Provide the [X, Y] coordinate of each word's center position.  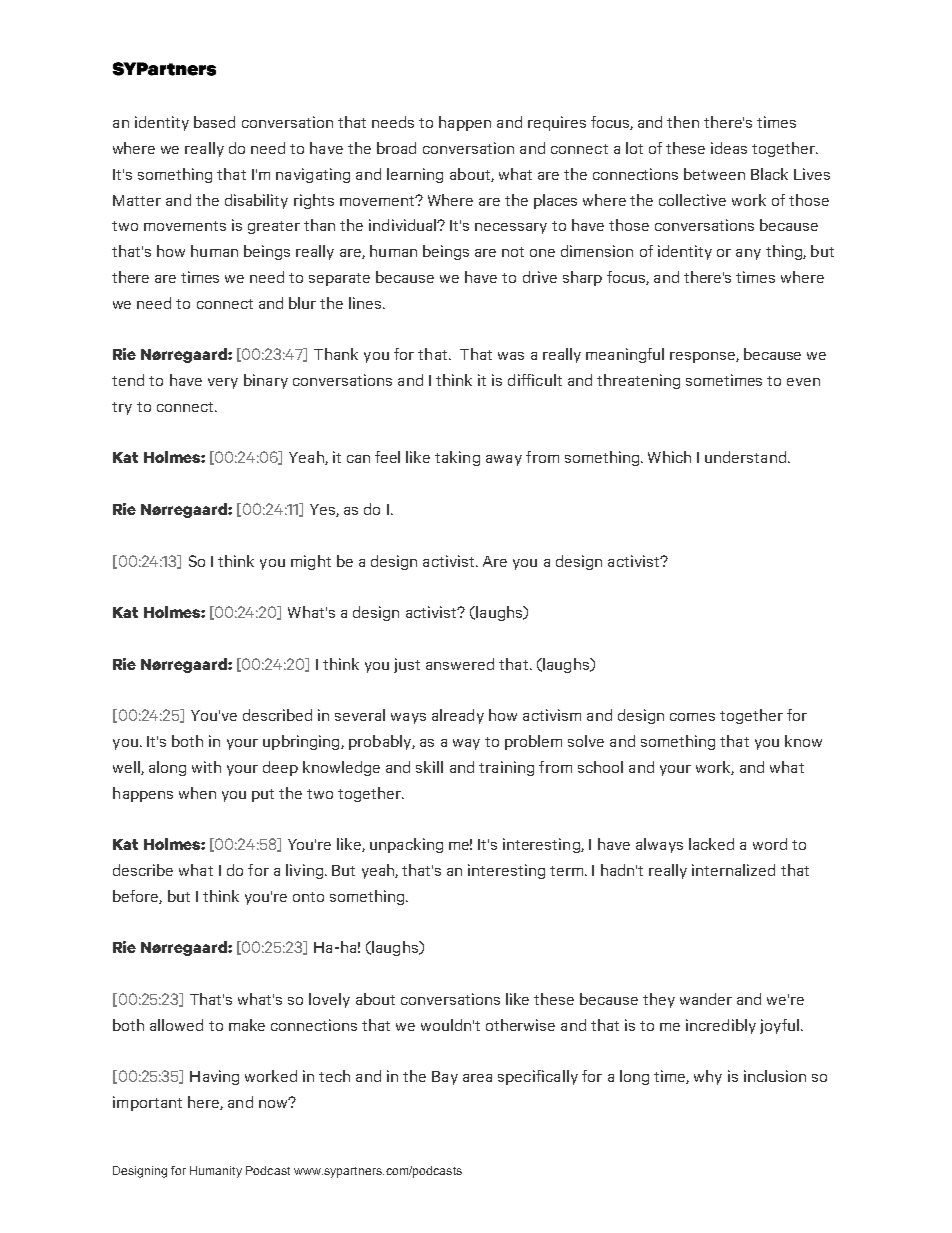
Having [214, 1077]
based [214, 122]
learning [415, 175]
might [311, 562]
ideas [729, 148]
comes [692, 717]
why [708, 1077]
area [477, 1078]
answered [460, 664]
